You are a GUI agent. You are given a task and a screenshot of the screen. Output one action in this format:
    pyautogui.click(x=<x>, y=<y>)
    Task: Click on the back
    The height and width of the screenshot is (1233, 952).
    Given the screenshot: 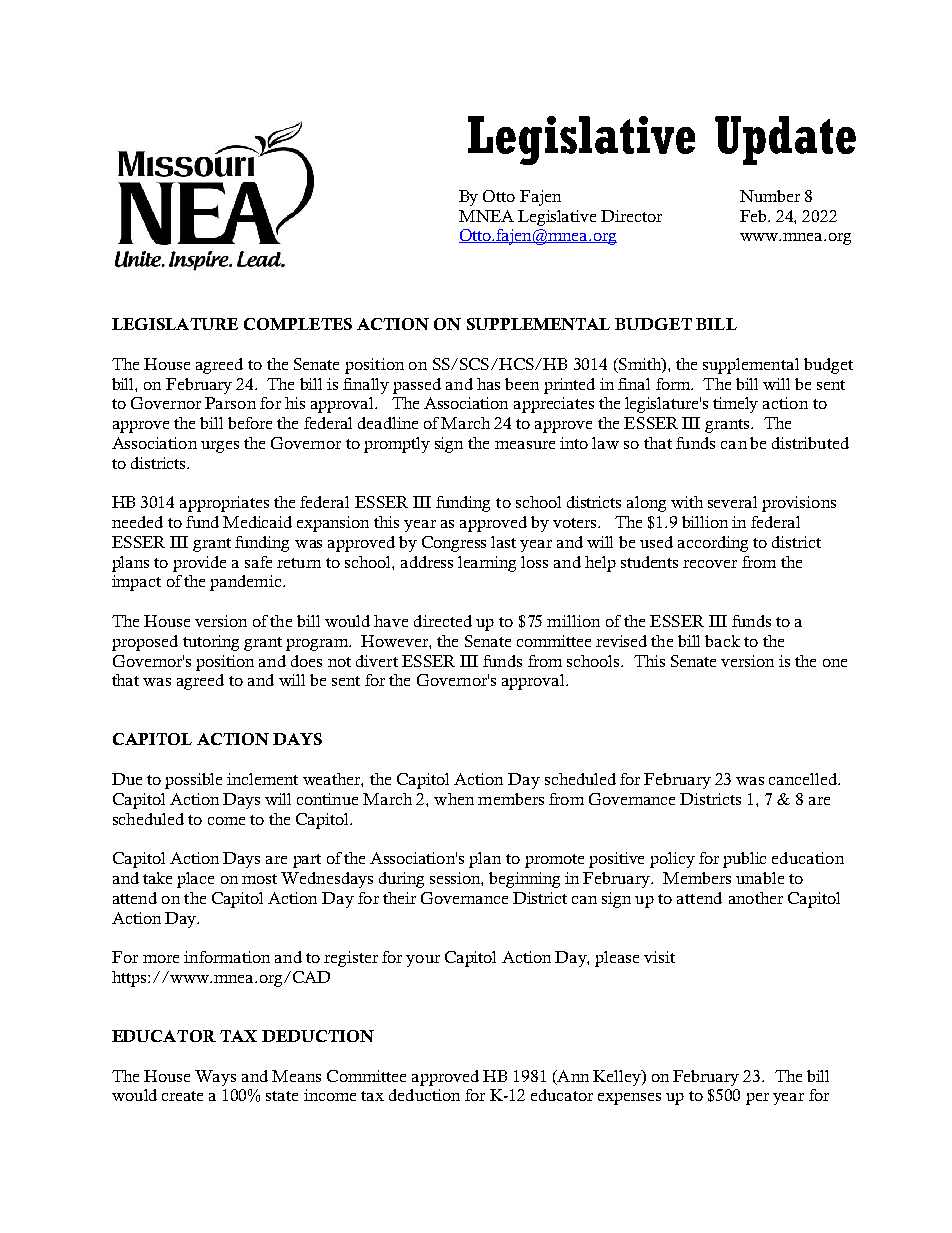 What is the action you would take?
    pyautogui.click(x=722, y=641)
